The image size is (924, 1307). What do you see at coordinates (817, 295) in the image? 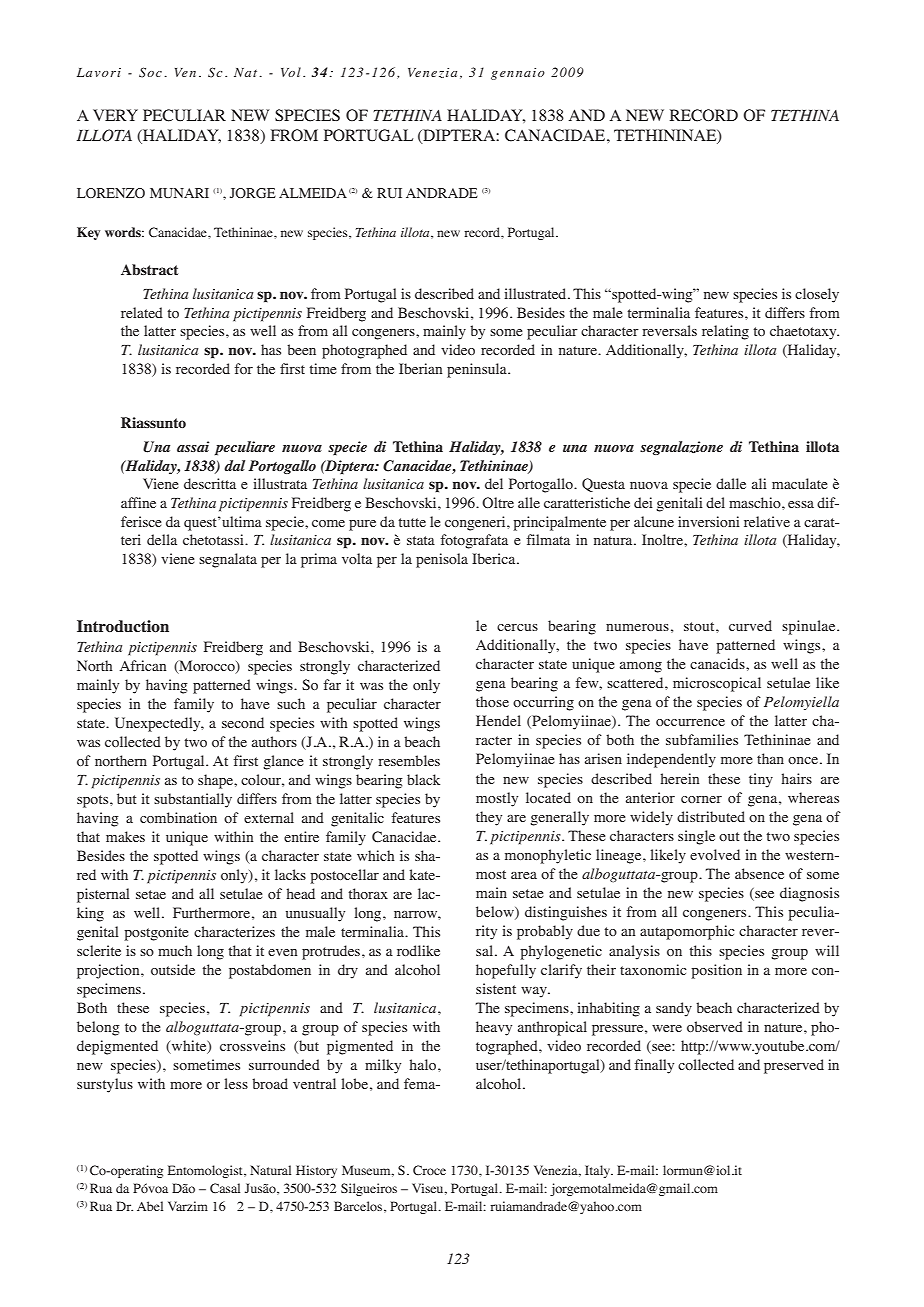
I see `closely` at bounding box center [817, 295].
